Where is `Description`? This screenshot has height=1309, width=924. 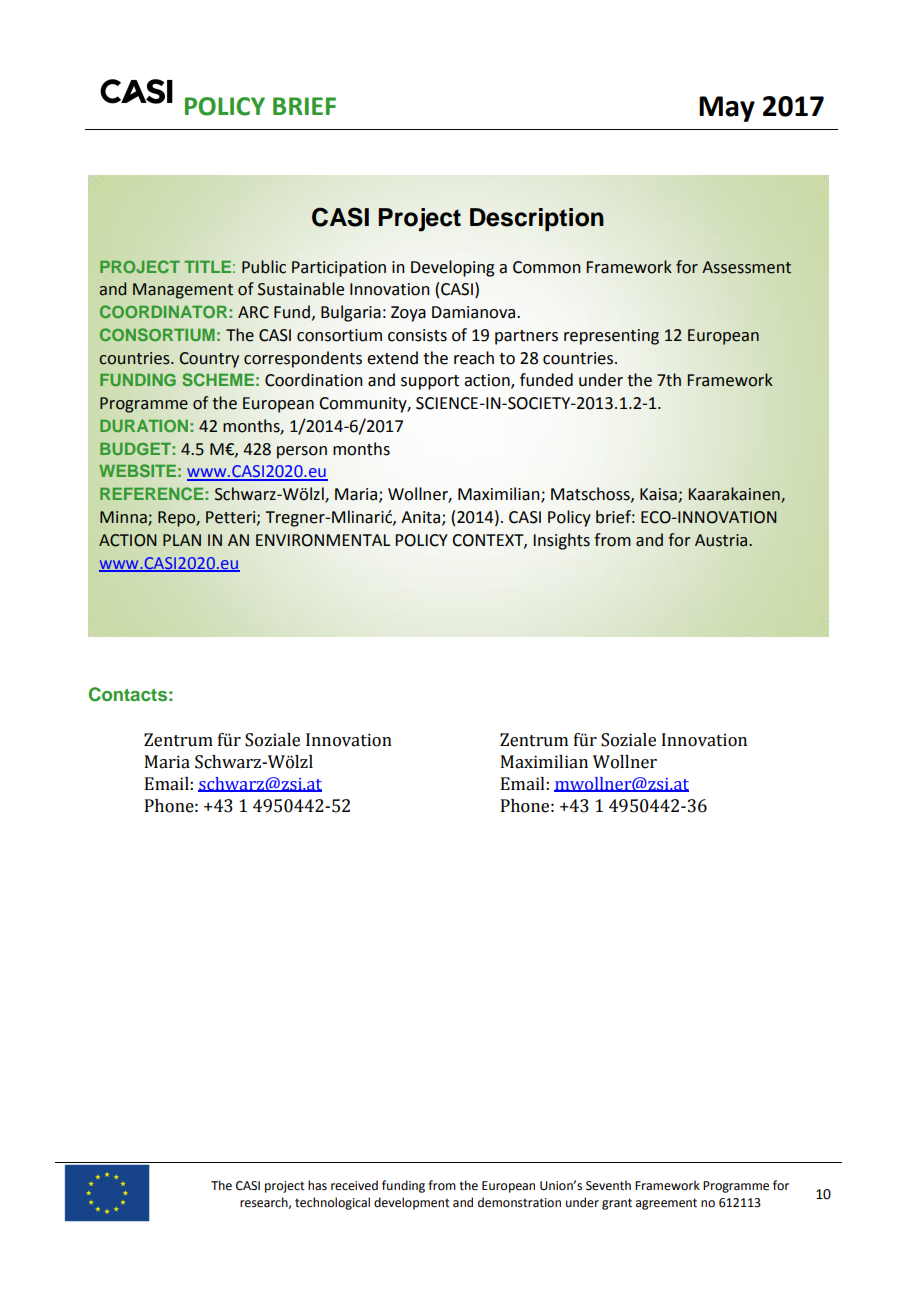
Description is located at coordinates (537, 219).
